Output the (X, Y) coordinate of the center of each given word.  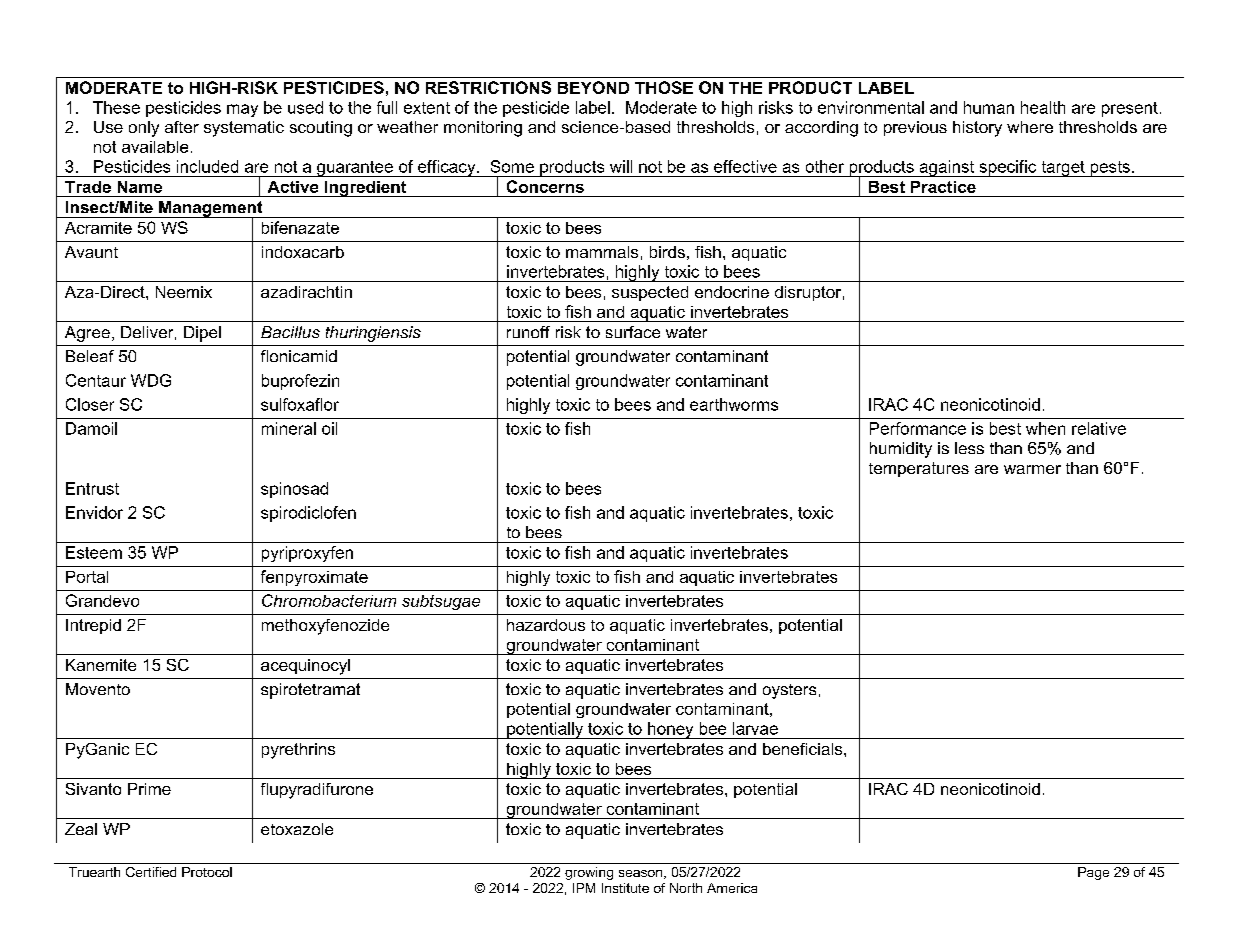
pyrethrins (298, 751)
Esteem (94, 552)
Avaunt (91, 252)
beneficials (804, 749)
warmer (1032, 469)
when (1045, 428)
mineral (289, 428)
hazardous (546, 625)
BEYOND (593, 87)
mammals (602, 252)
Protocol (207, 872)
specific (1008, 168)
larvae (755, 728)
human (989, 107)
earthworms (734, 404)
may (242, 110)
